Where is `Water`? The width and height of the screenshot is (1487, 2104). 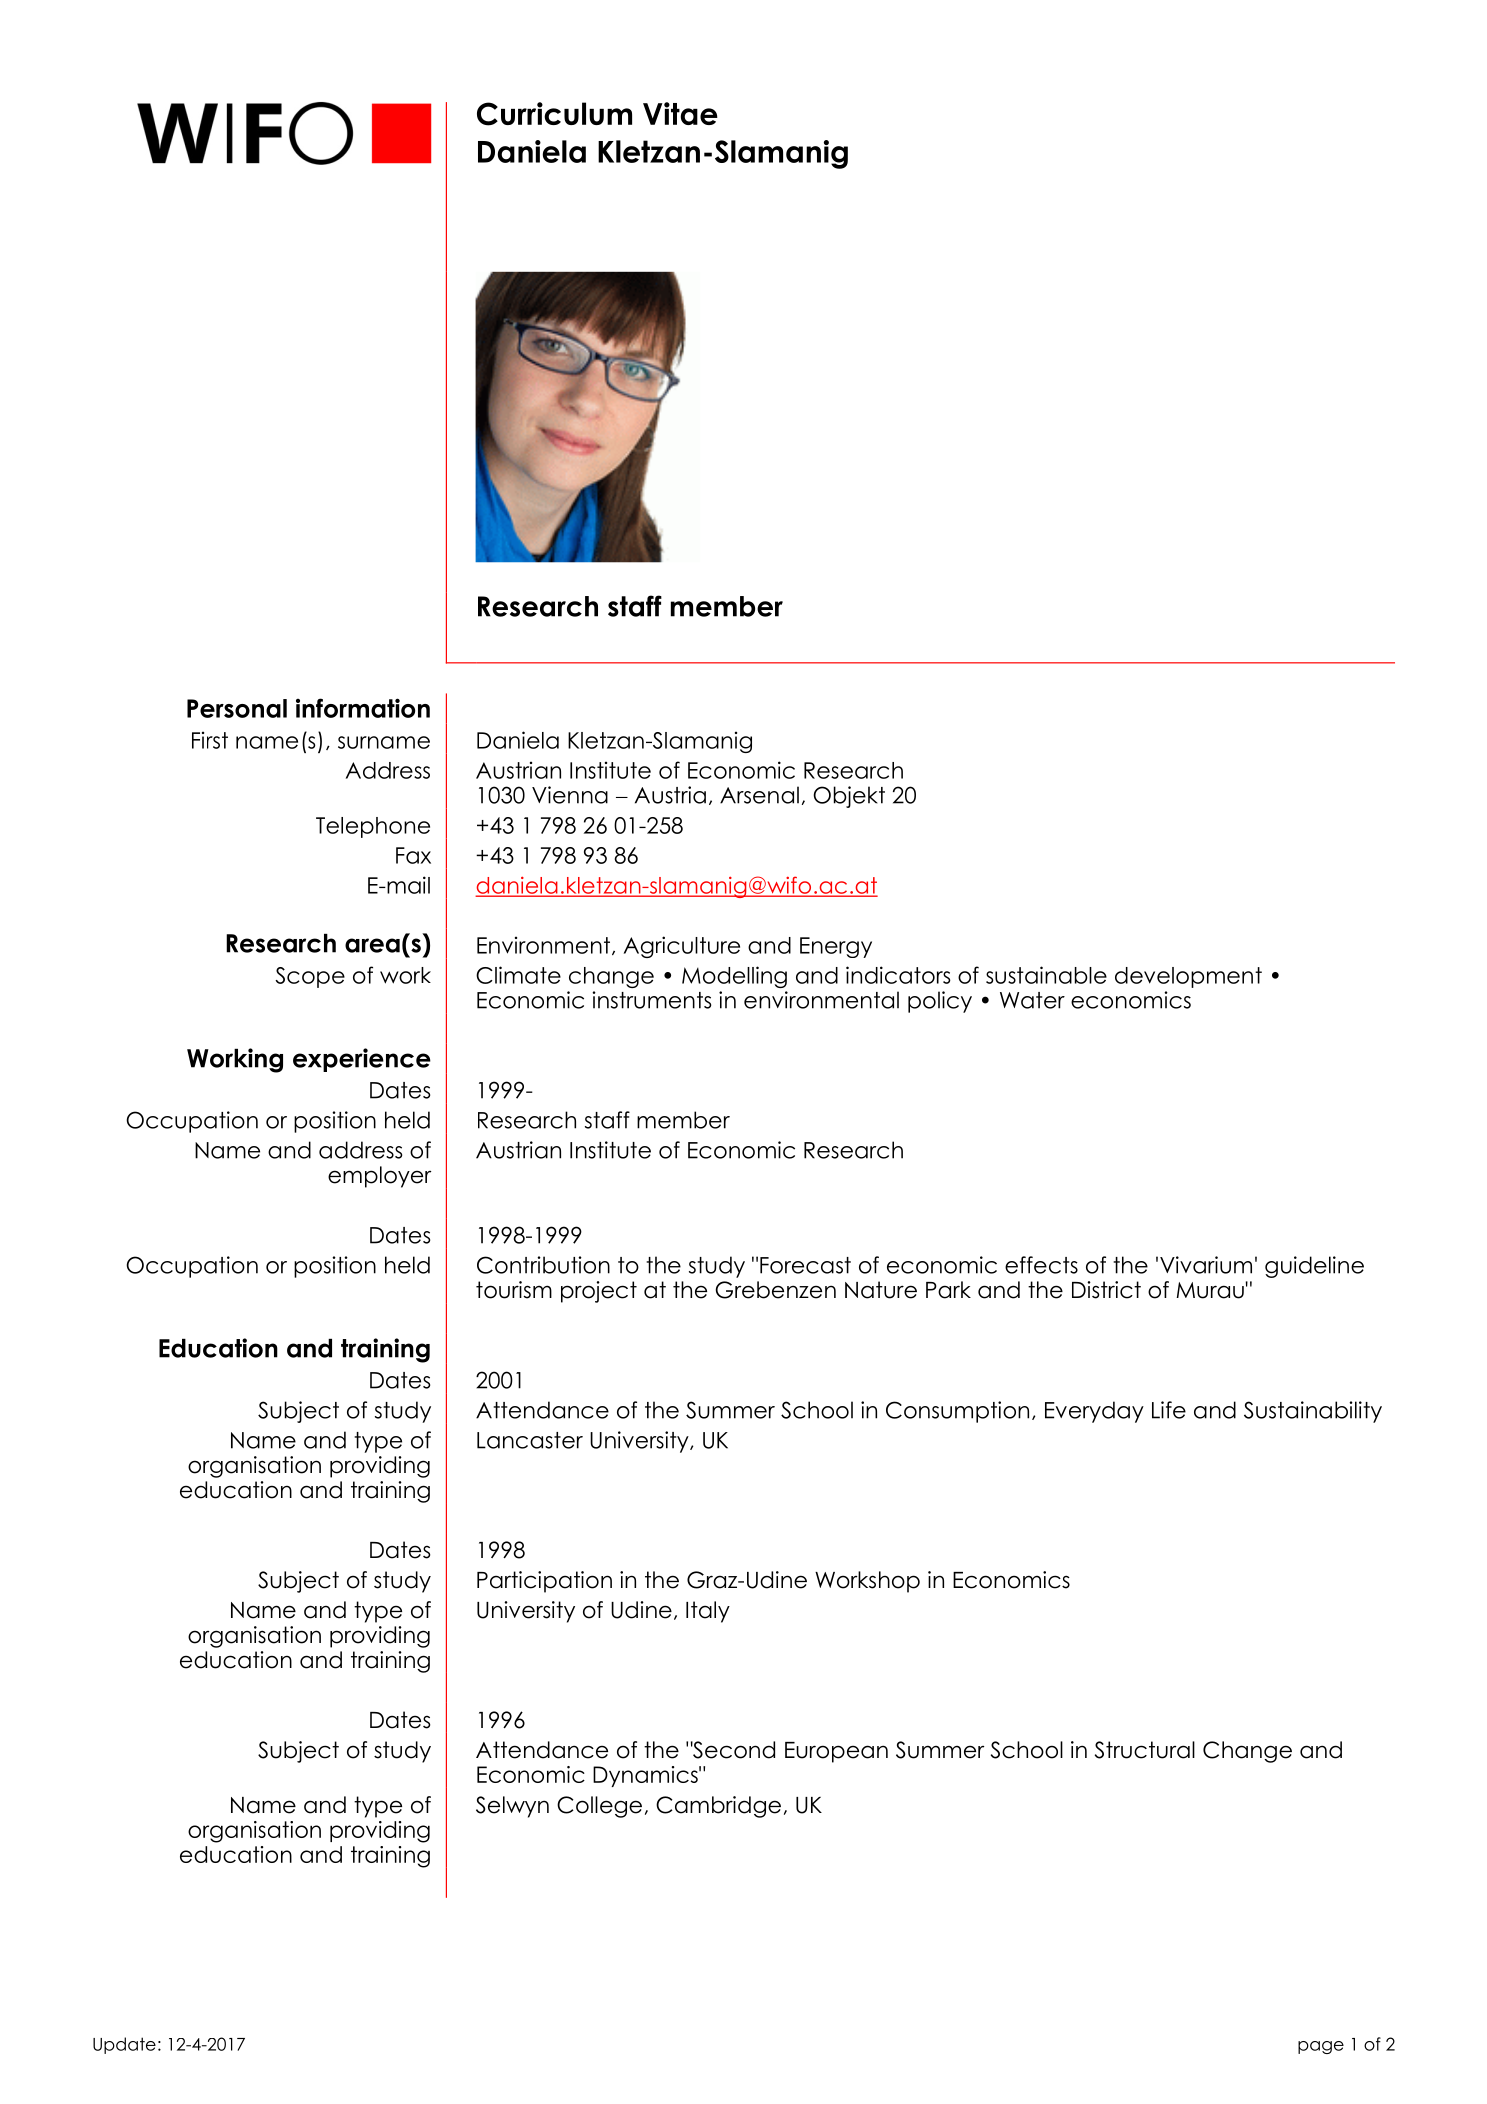
Water is located at coordinates (1032, 1000).
